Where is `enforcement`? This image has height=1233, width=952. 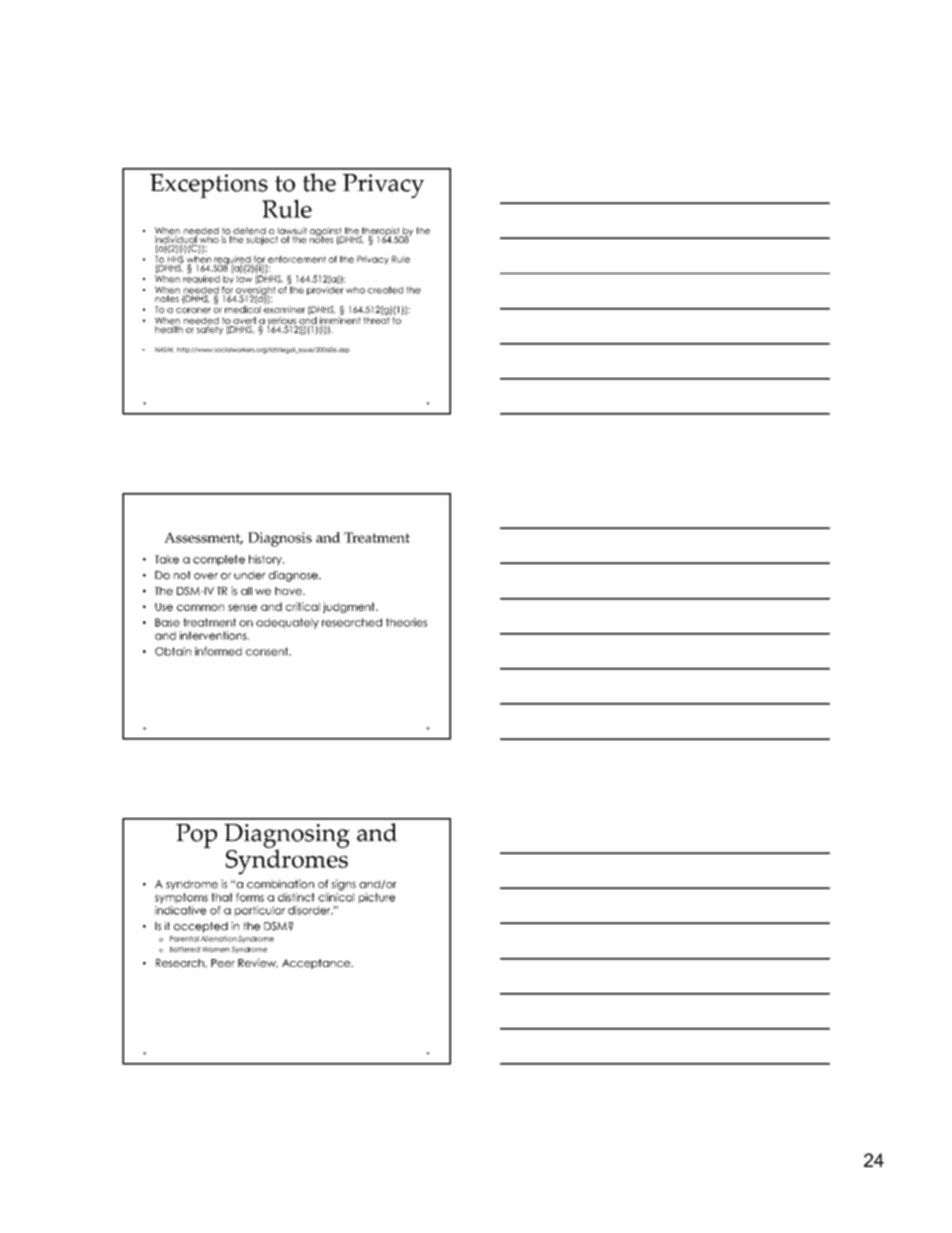
enforcement is located at coordinates (296, 260).
